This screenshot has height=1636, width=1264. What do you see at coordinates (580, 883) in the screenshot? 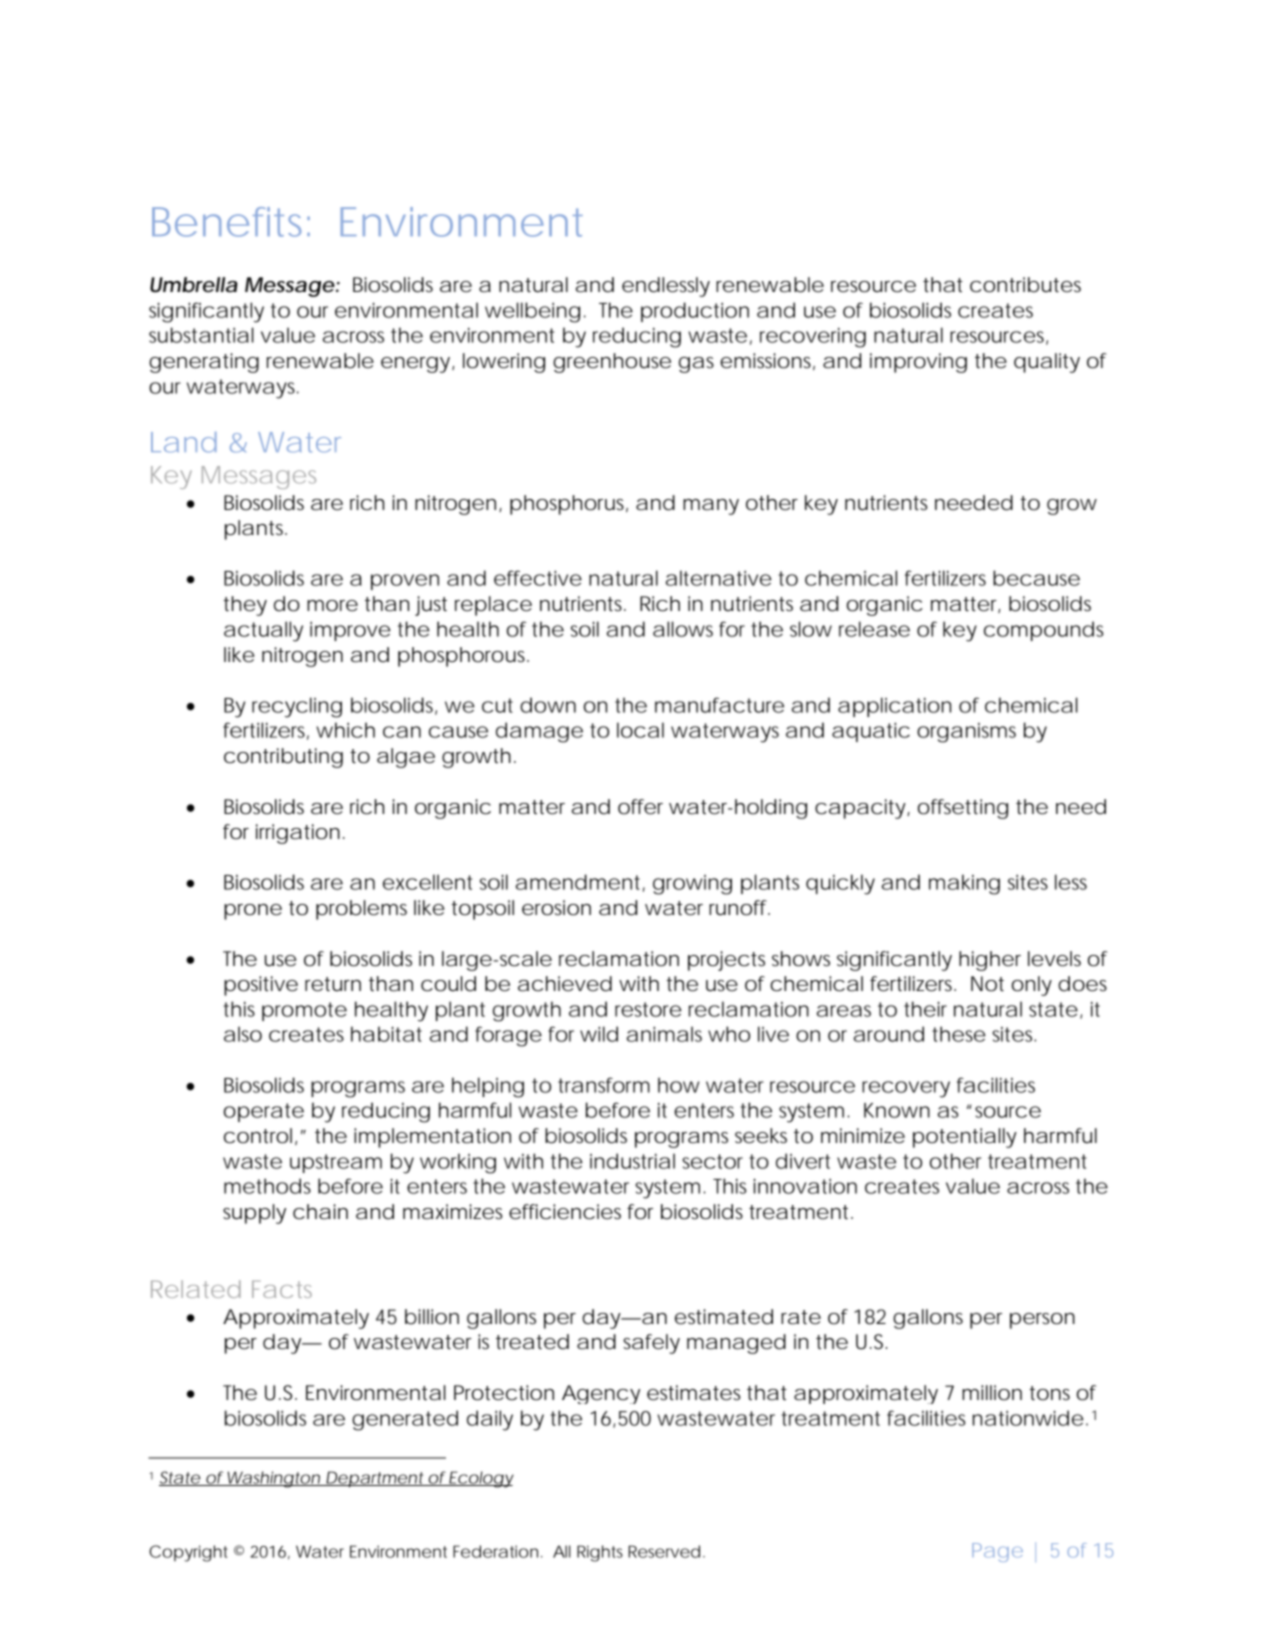
I see `amendment` at bounding box center [580, 883].
